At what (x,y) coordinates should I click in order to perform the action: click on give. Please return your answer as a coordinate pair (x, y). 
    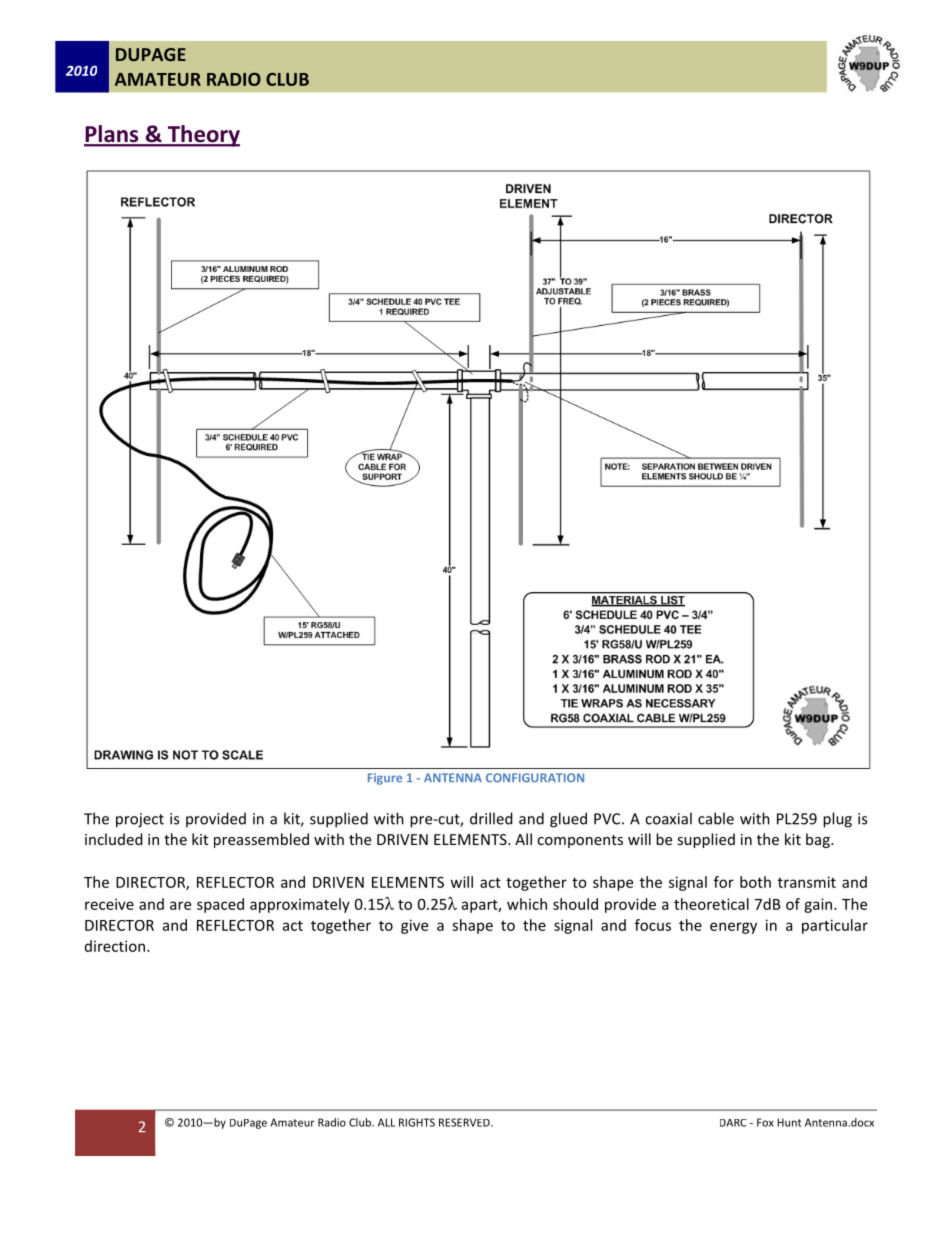
    Looking at the image, I should click on (414, 926).
